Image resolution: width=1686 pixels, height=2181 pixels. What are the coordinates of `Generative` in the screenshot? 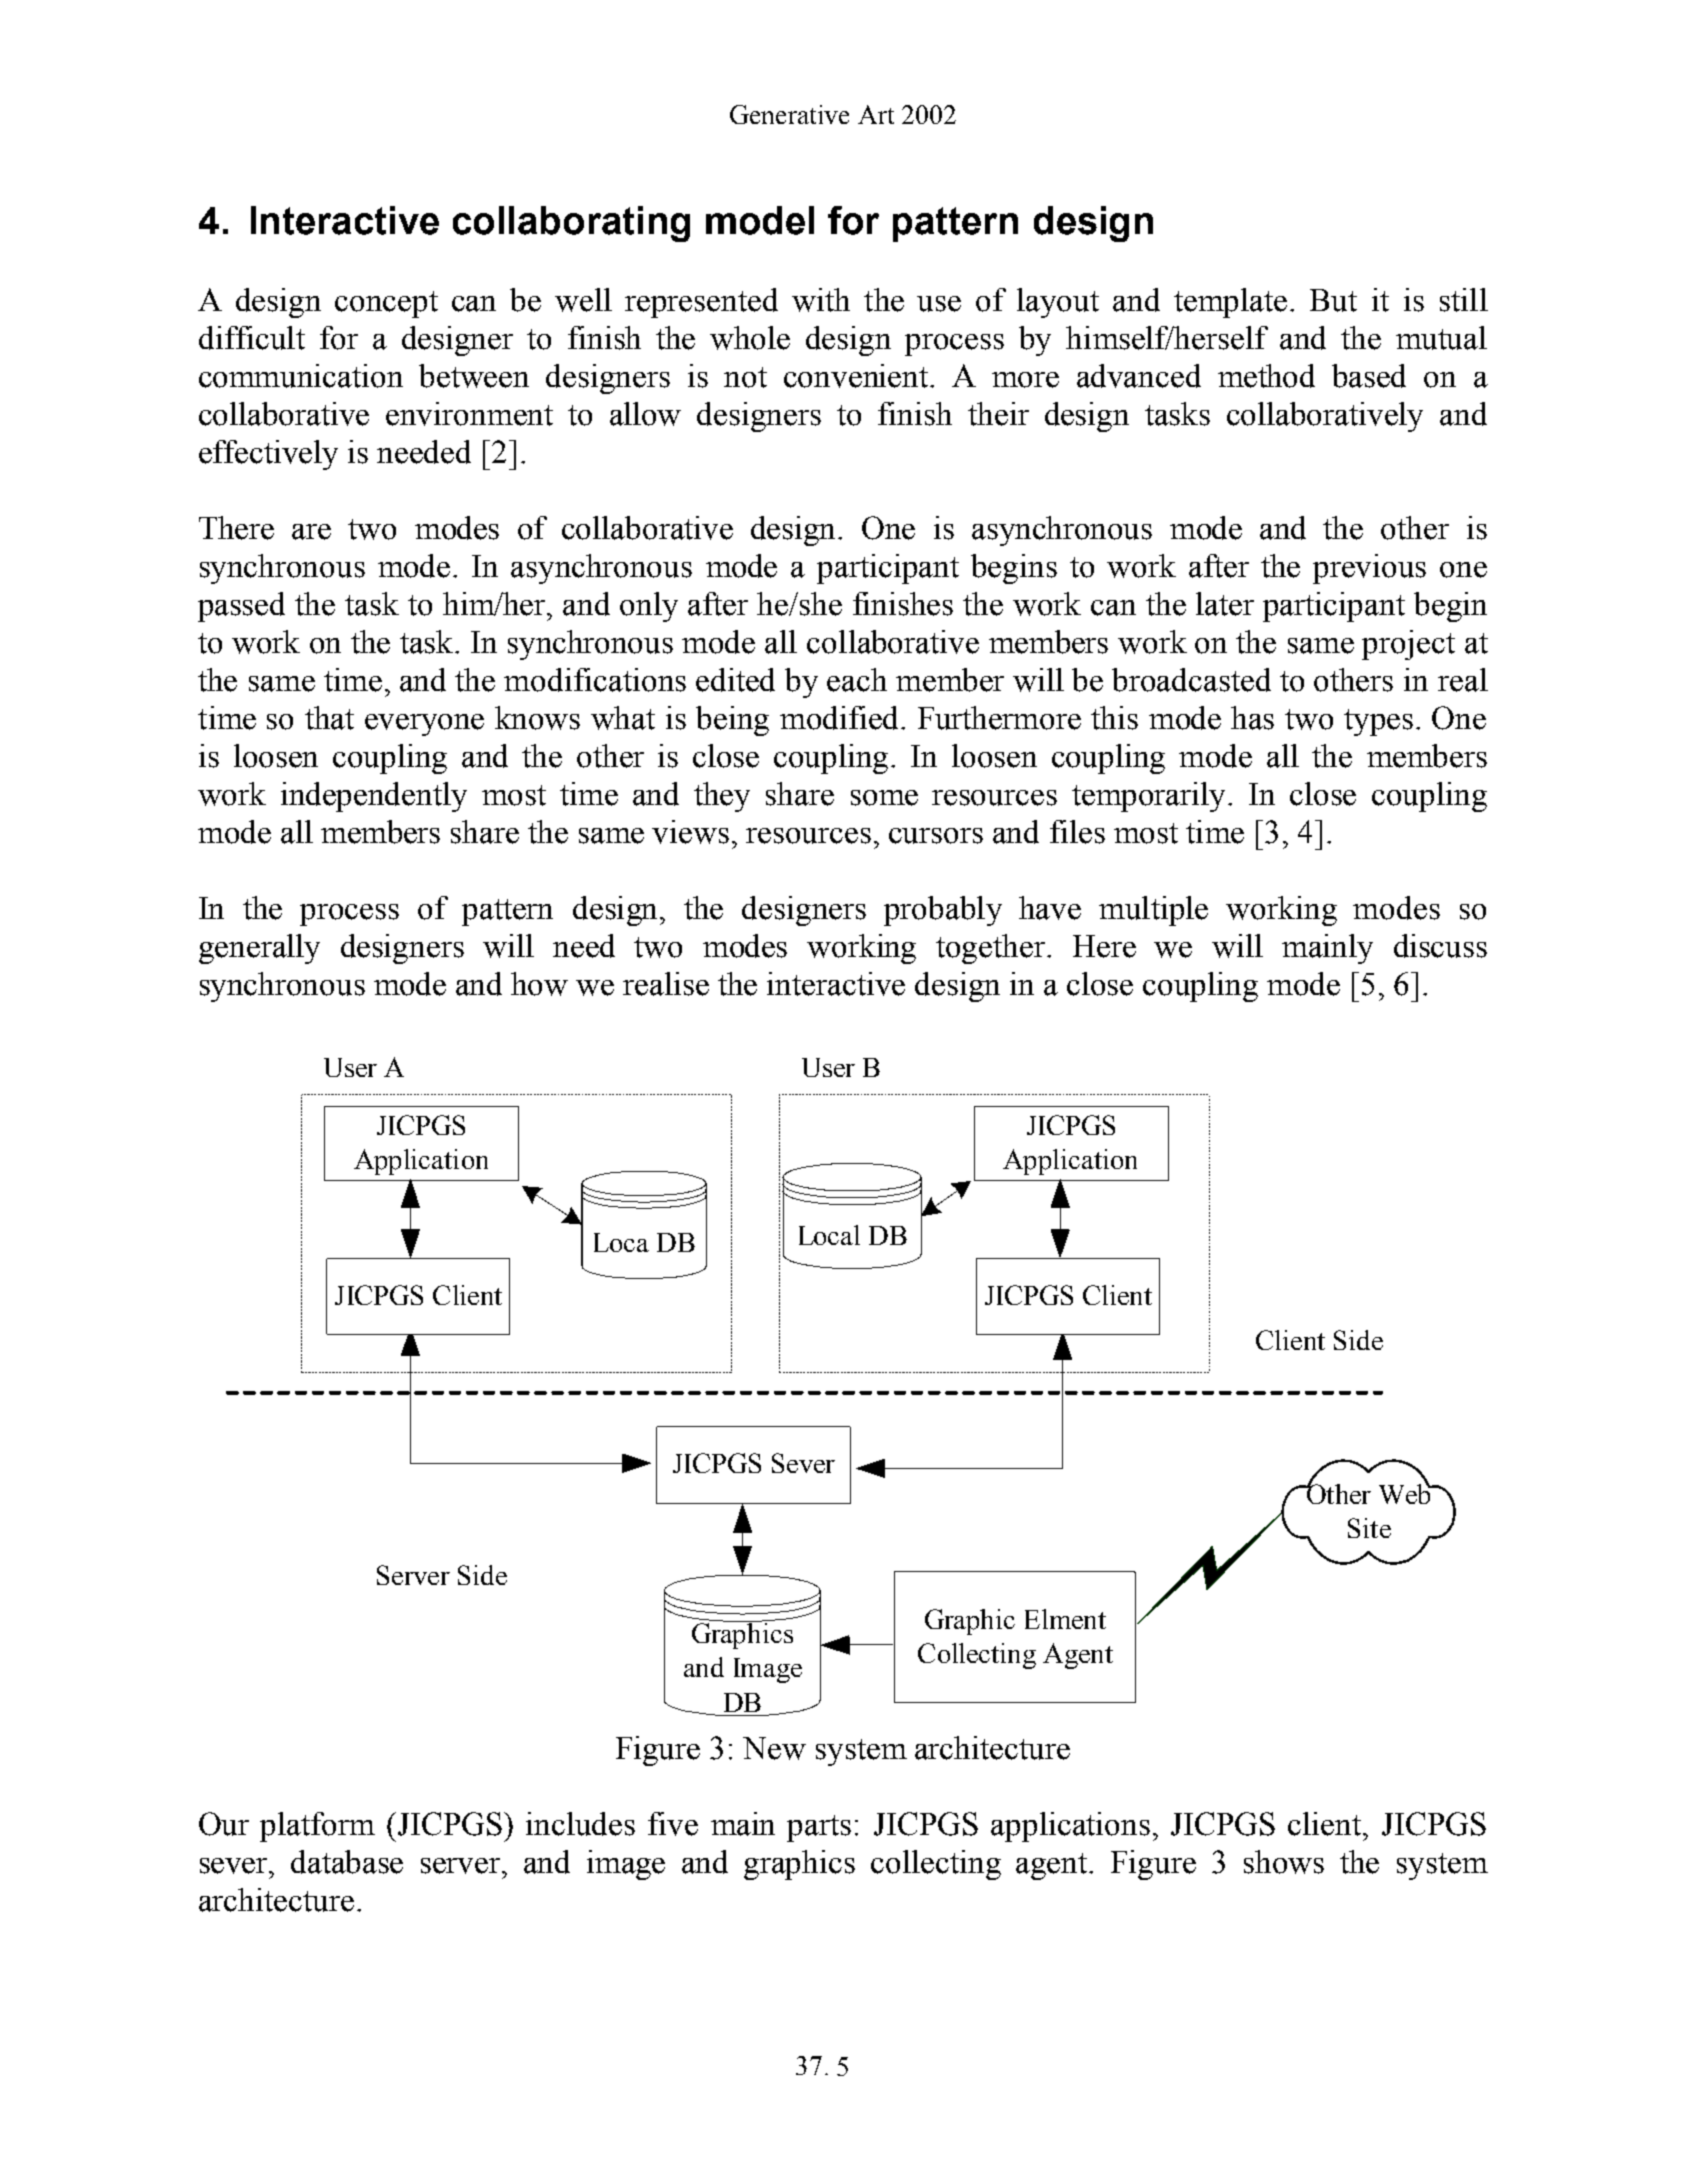 It's located at (789, 114).
